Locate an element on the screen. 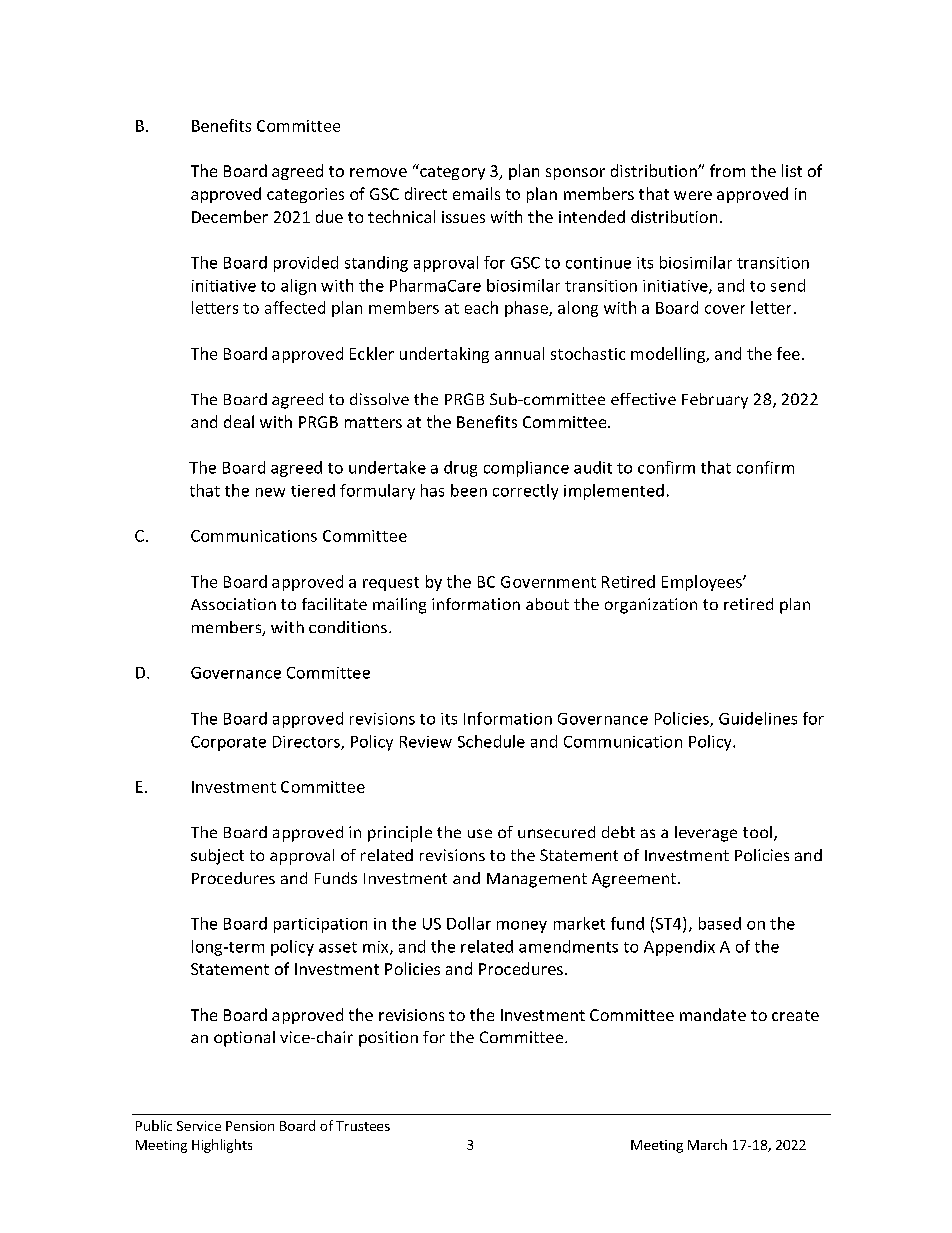 The height and width of the screenshot is (1233, 952). March is located at coordinates (707, 1144).
